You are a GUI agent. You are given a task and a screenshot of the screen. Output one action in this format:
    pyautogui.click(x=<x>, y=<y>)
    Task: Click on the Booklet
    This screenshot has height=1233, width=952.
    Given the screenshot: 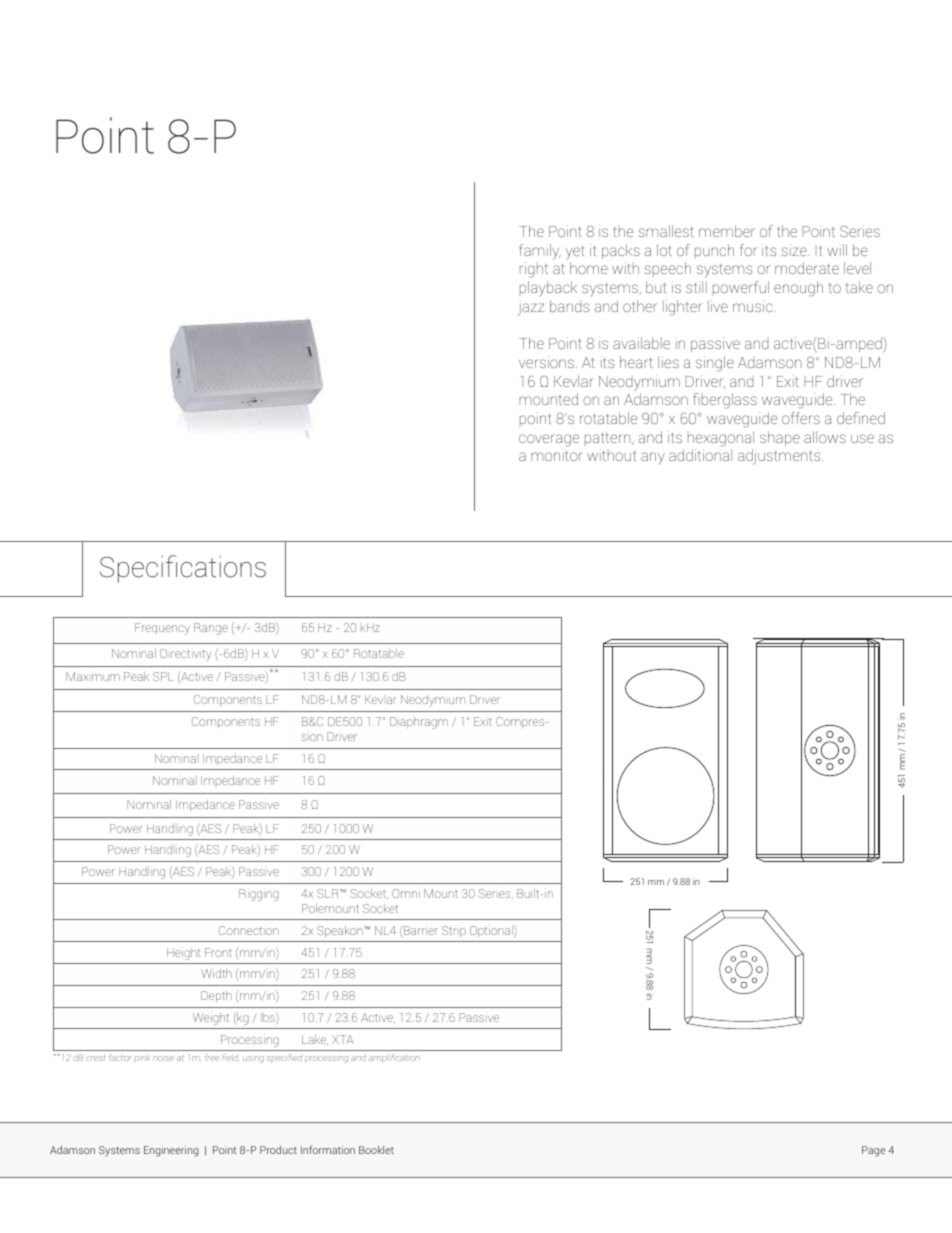 What is the action you would take?
    pyautogui.click(x=376, y=1150)
